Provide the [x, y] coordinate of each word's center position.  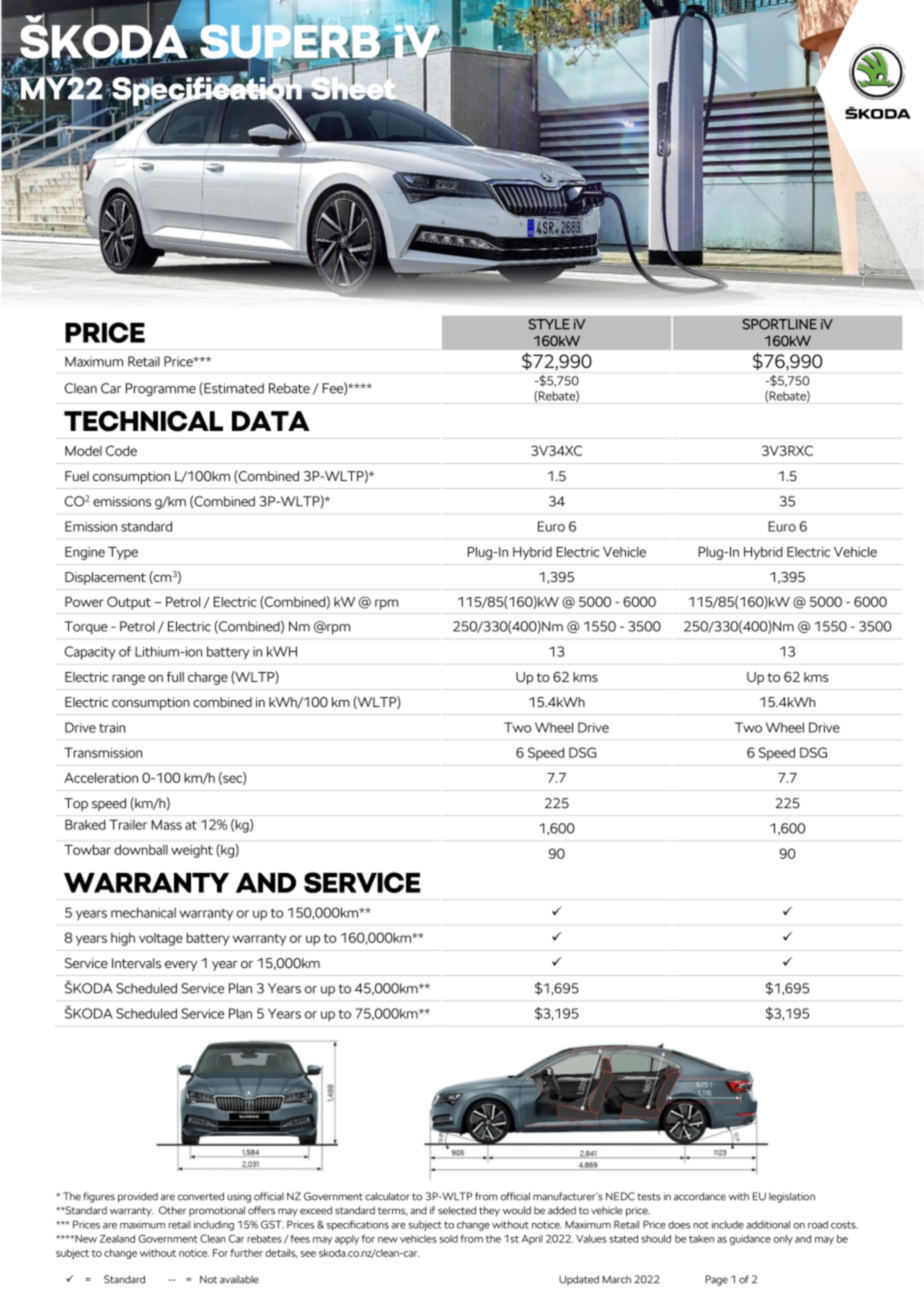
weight [192, 851]
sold [448, 1239]
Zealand [117, 1239]
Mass [167, 824]
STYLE [549, 324]
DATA [271, 421]
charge [208, 678]
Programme [161, 389]
